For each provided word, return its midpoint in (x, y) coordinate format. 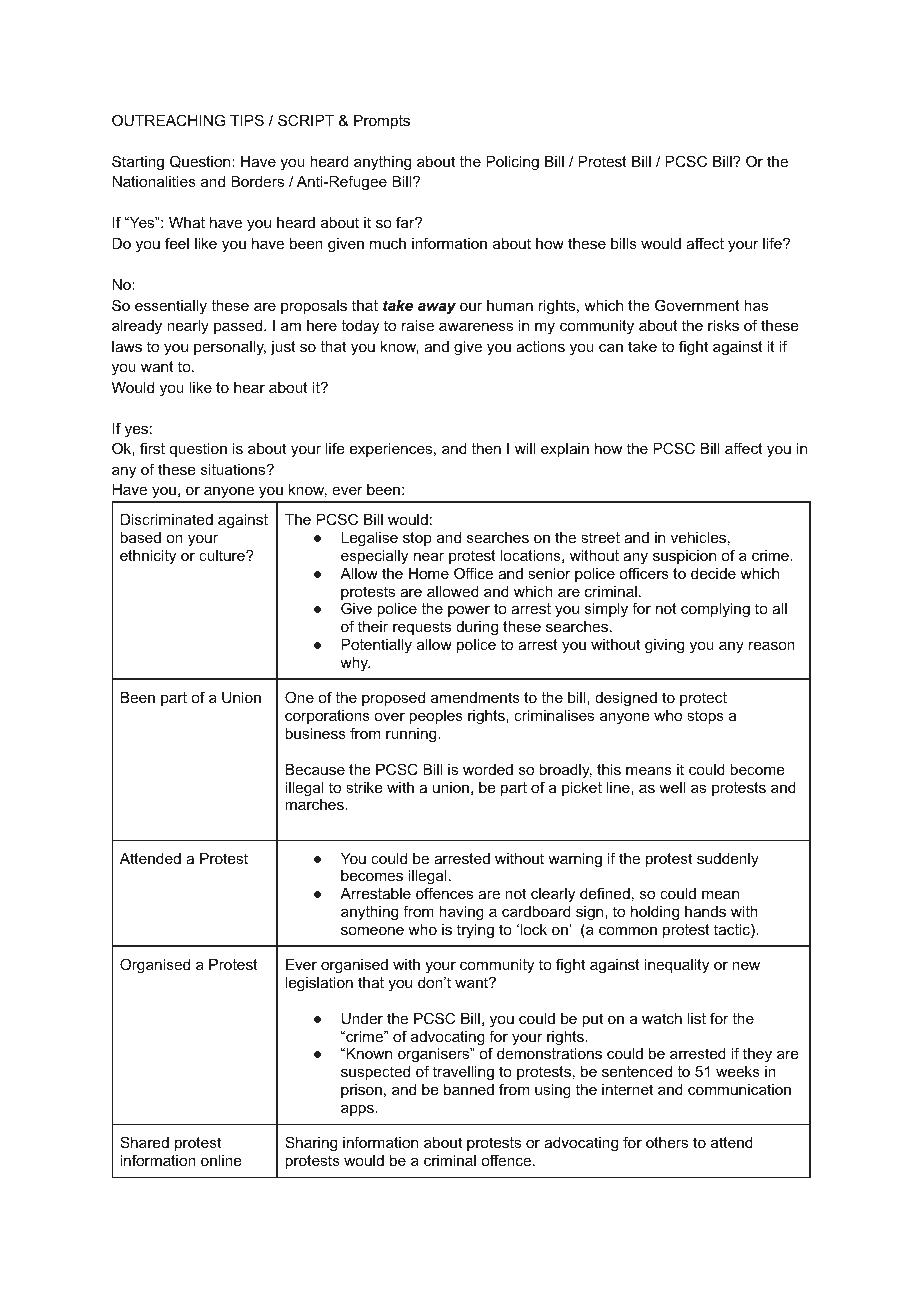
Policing (512, 163)
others (667, 1142)
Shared (144, 1142)
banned (469, 1089)
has (756, 305)
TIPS (247, 120)
